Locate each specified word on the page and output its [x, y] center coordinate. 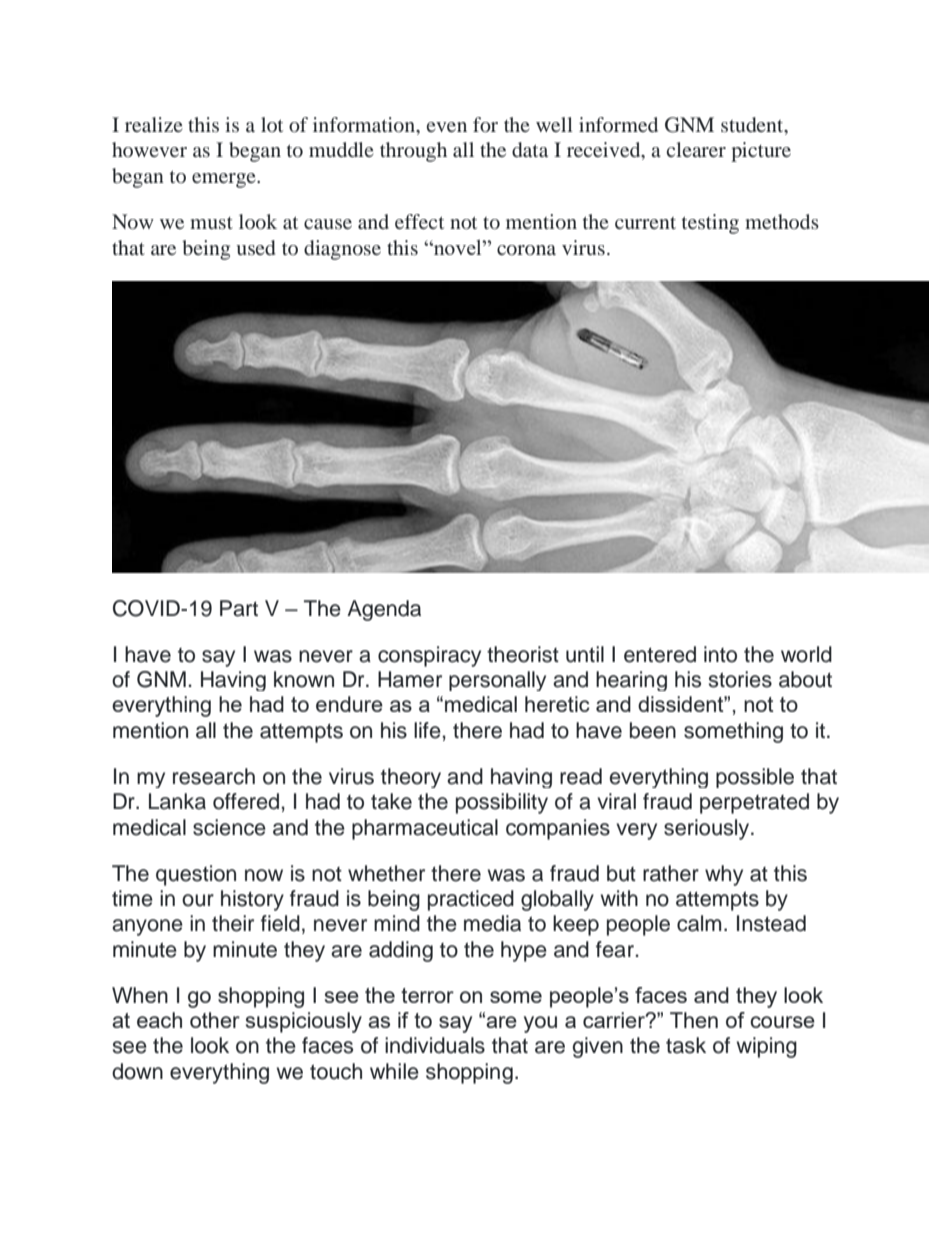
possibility [502, 803]
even [447, 127]
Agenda [384, 610]
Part [239, 608]
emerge [225, 180]
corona [526, 250]
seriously [708, 829]
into [720, 654]
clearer [696, 149]
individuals [435, 1045]
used [255, 247]
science [229, 827]
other [215, 1020]
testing [710, 224]
